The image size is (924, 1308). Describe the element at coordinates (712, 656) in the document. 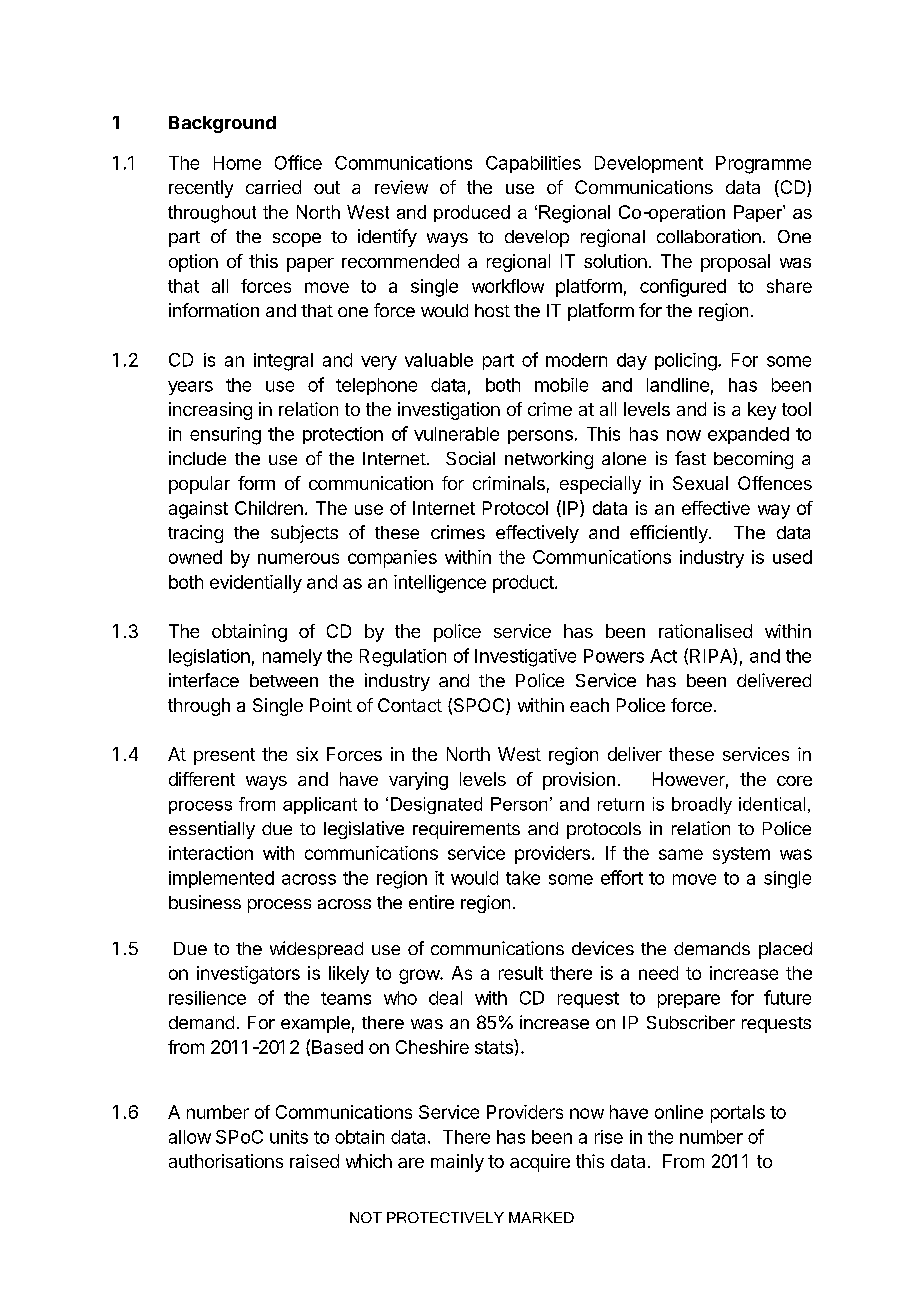

I see `RIPA` at that location.
